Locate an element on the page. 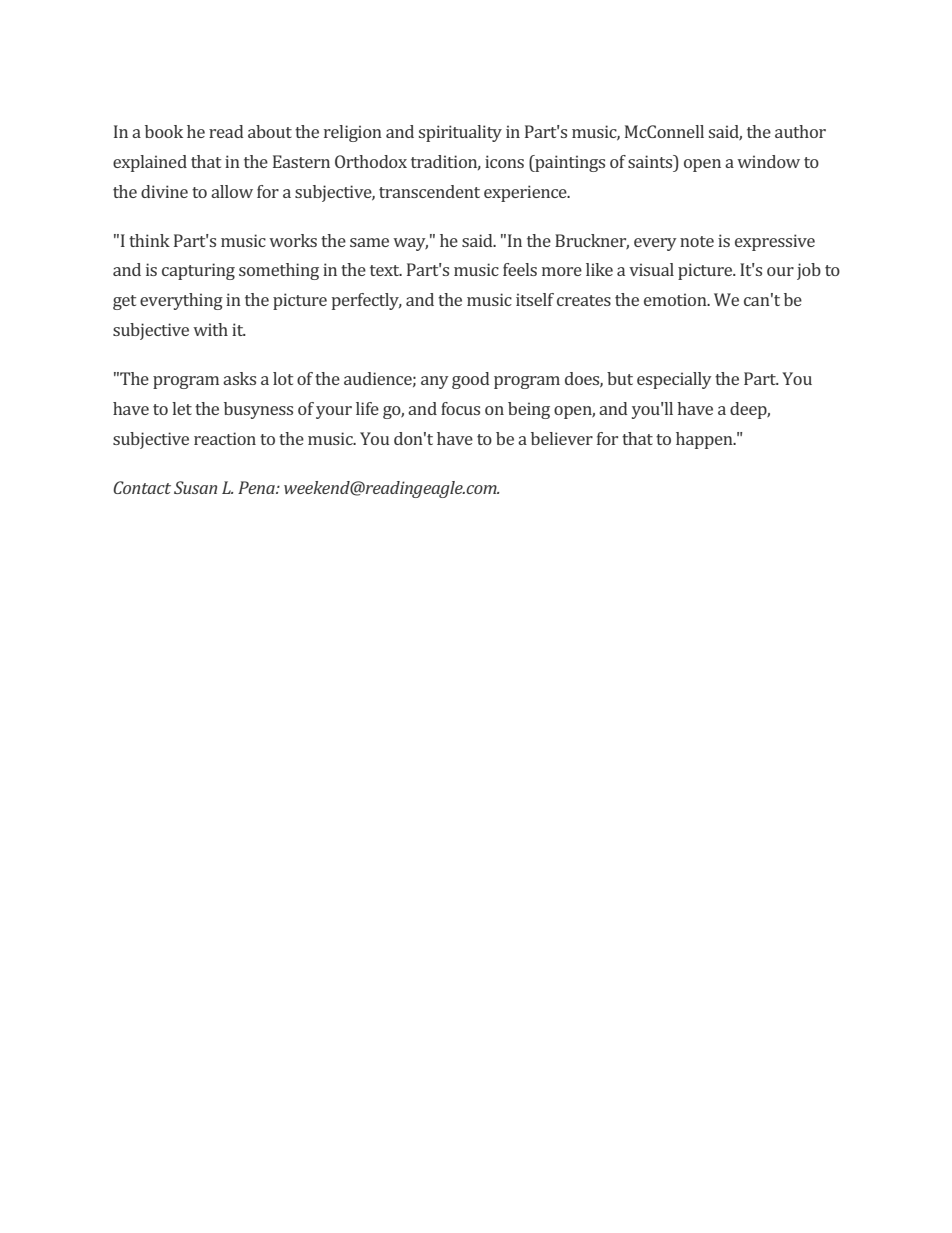  let is located at coordinates (182, 408).
